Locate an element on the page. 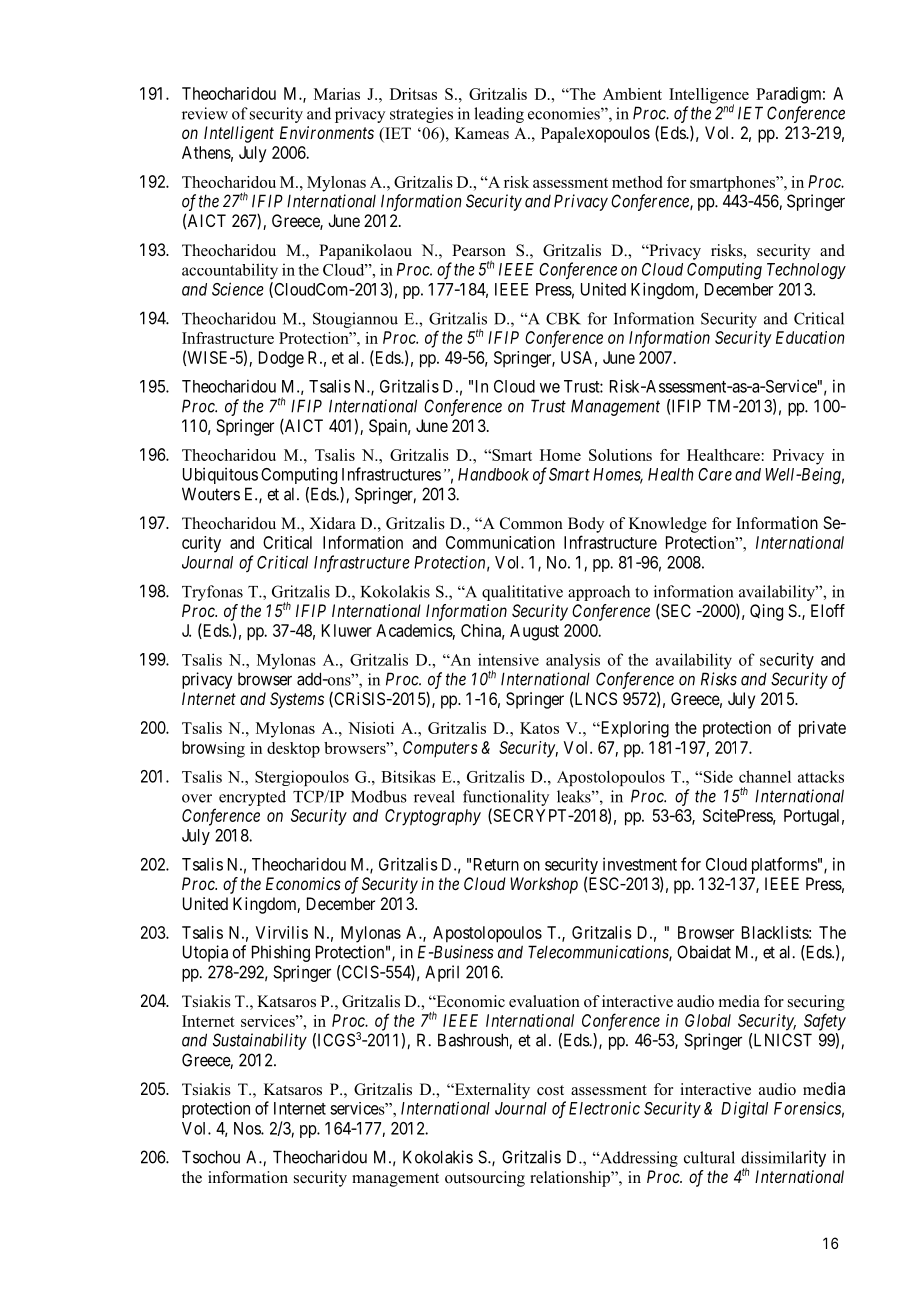 This document has height=1308, width=924. dissimilarity is located at coordinates (783, 1159).
